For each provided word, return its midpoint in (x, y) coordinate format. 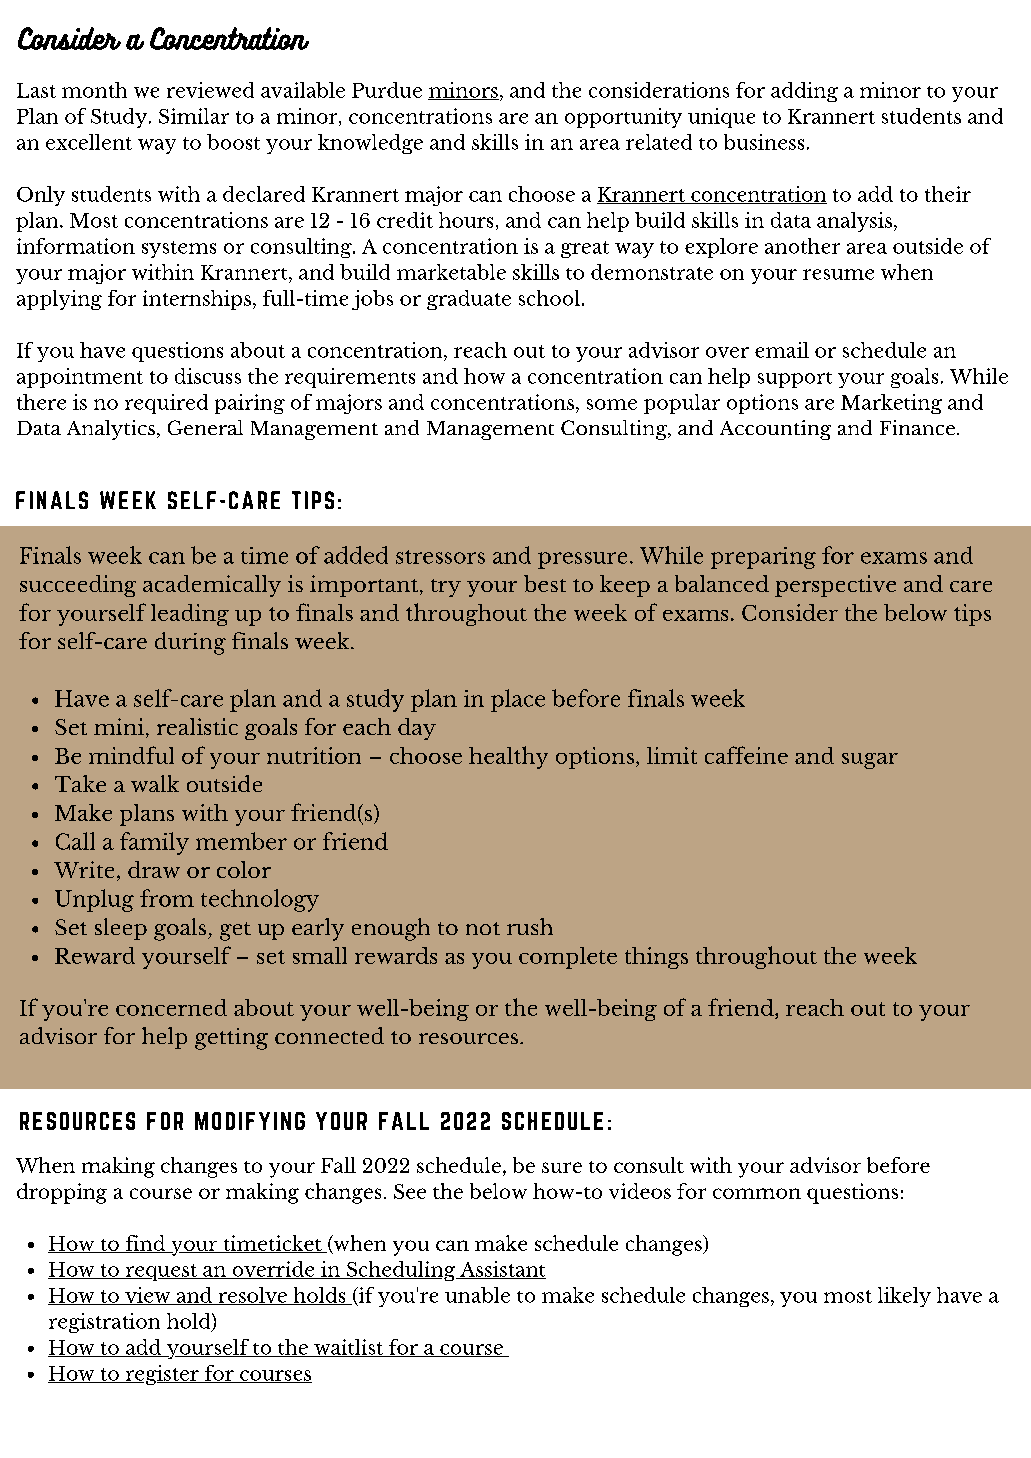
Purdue (387, 90)
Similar (194, 116)
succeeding (78, 586)
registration (104, 1323)
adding (804, 92)
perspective (835, 586)
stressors (440, 557)
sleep (121, 929)
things (656, 958)
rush (530, 926)
